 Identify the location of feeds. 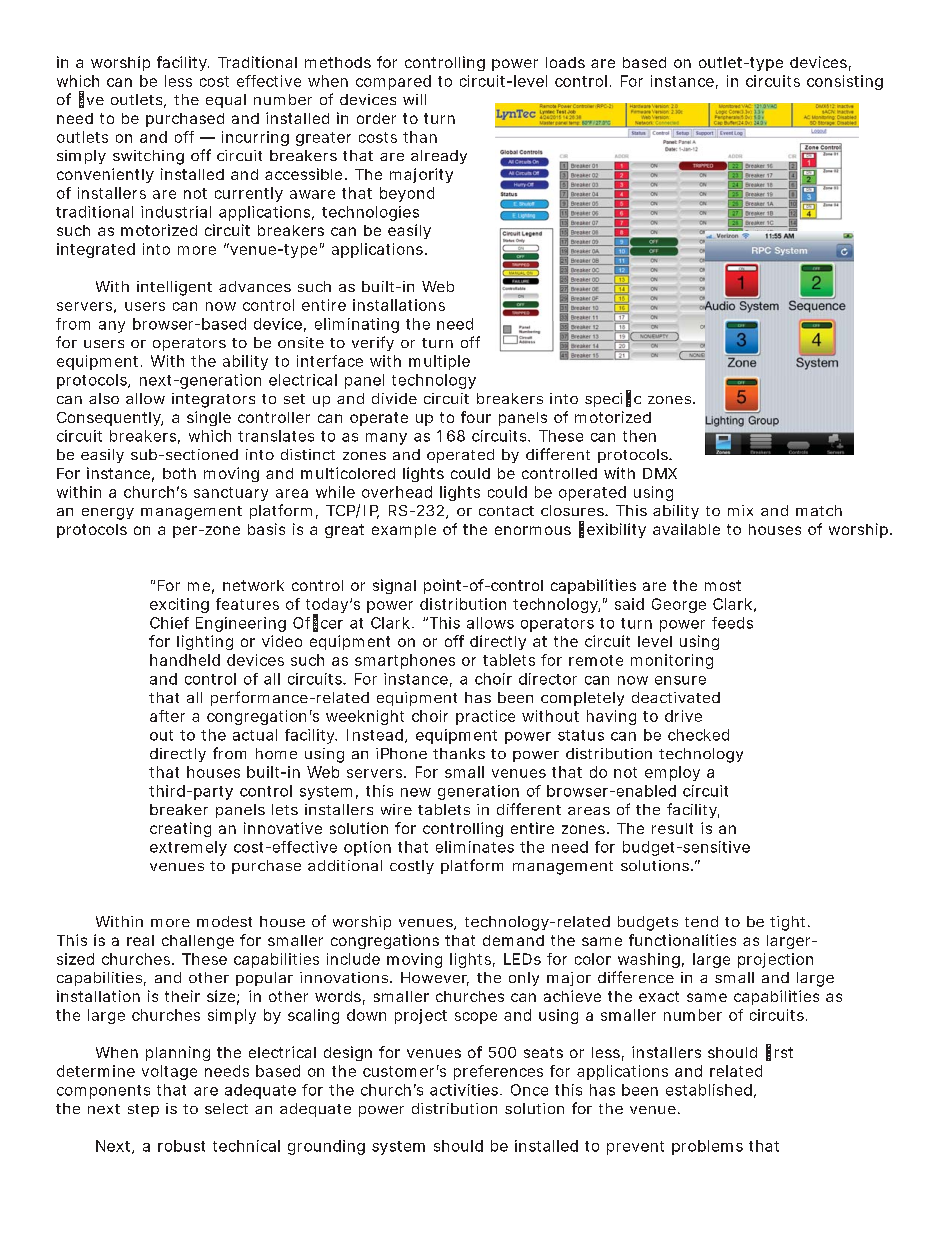
(732, 623).
